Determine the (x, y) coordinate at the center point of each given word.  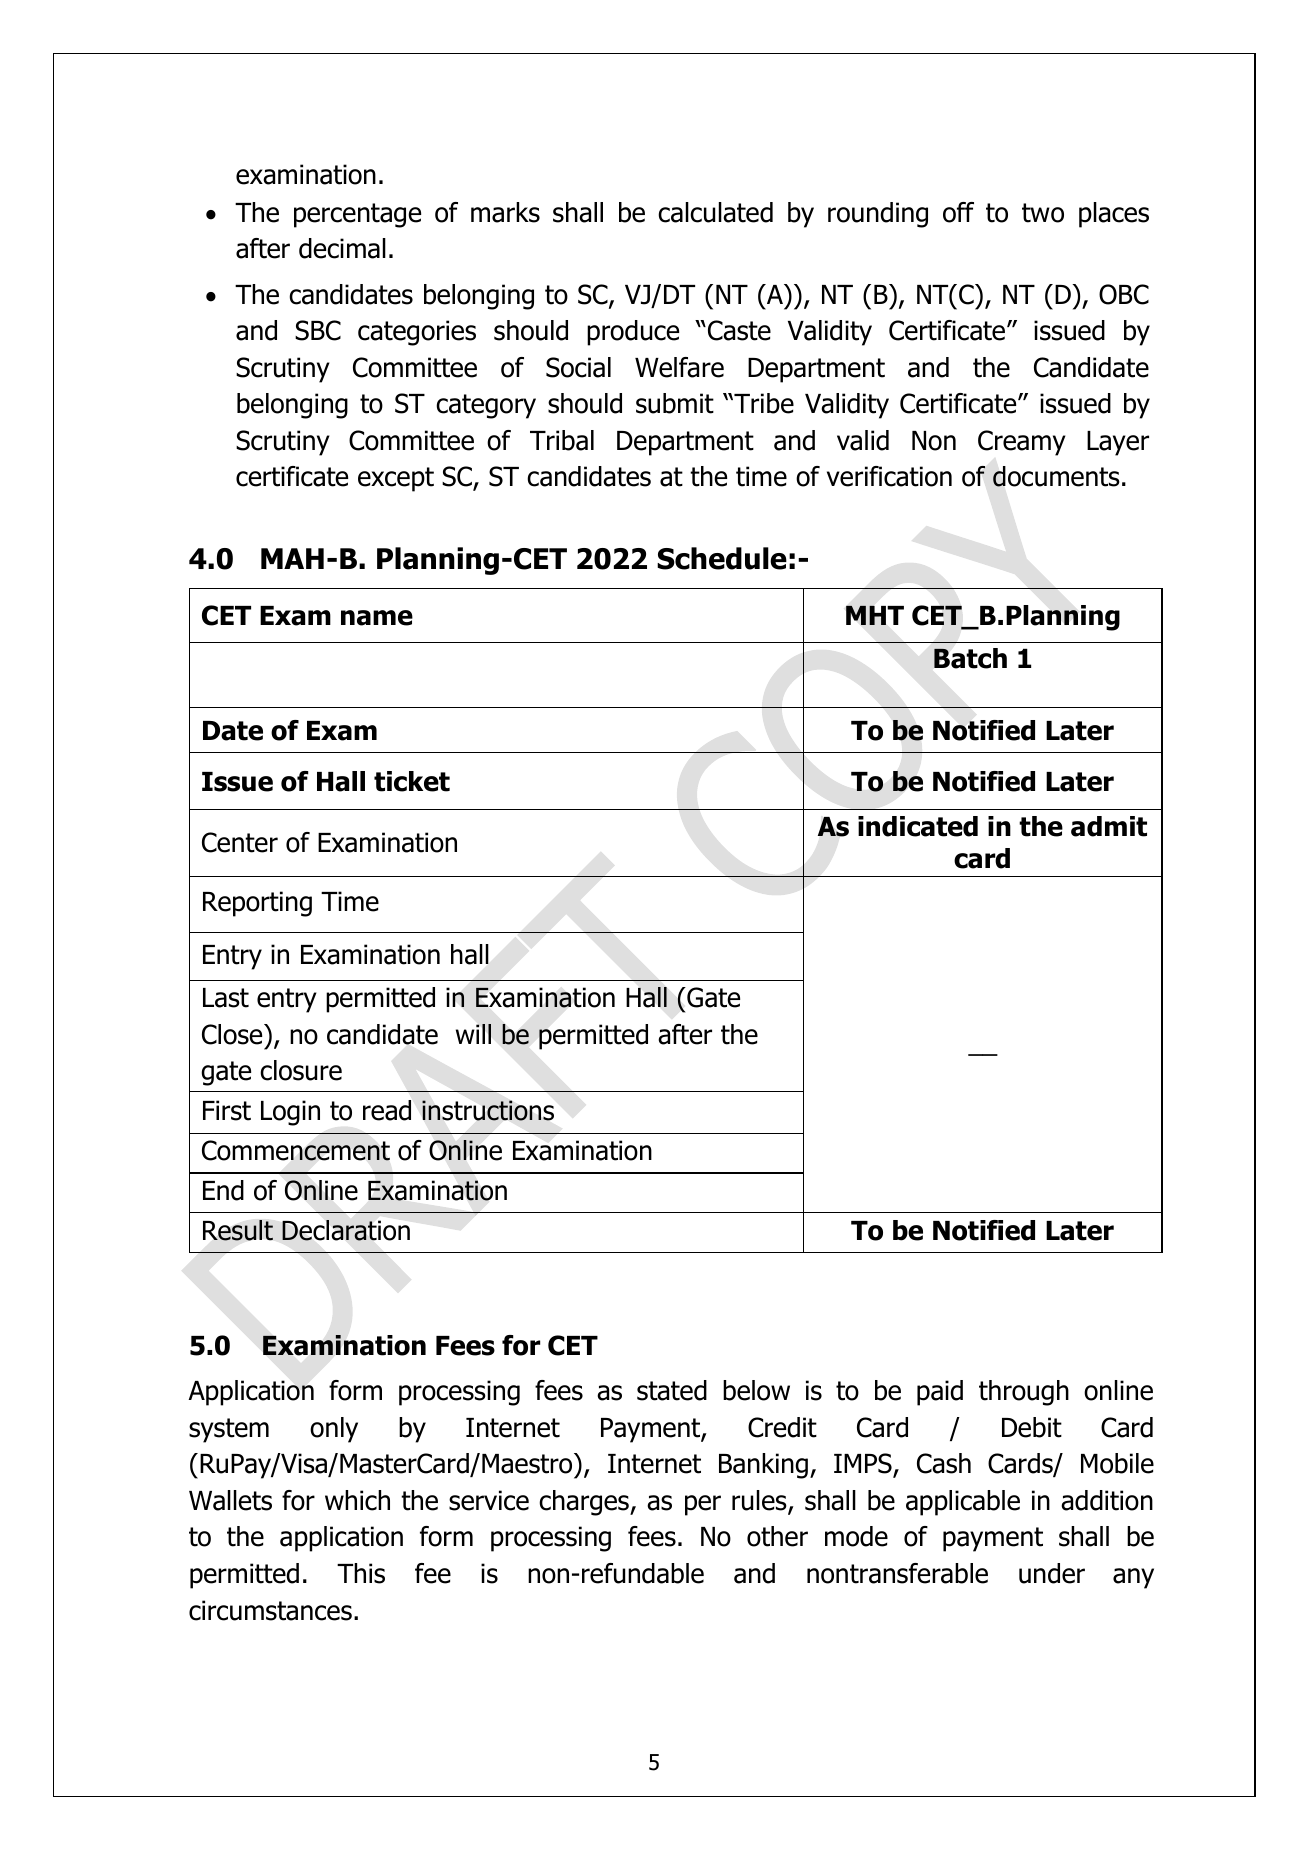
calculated (715, 212)
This (361, 1573)
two (1043, 213)
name (377, 618)
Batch (970, 658)
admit (1109, 826)
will (473, 1034)
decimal (342, 248)
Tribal (562, 440)
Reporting (257, 904)
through (1024, 1393)
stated (672, 1390)
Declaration (346, 1230)
